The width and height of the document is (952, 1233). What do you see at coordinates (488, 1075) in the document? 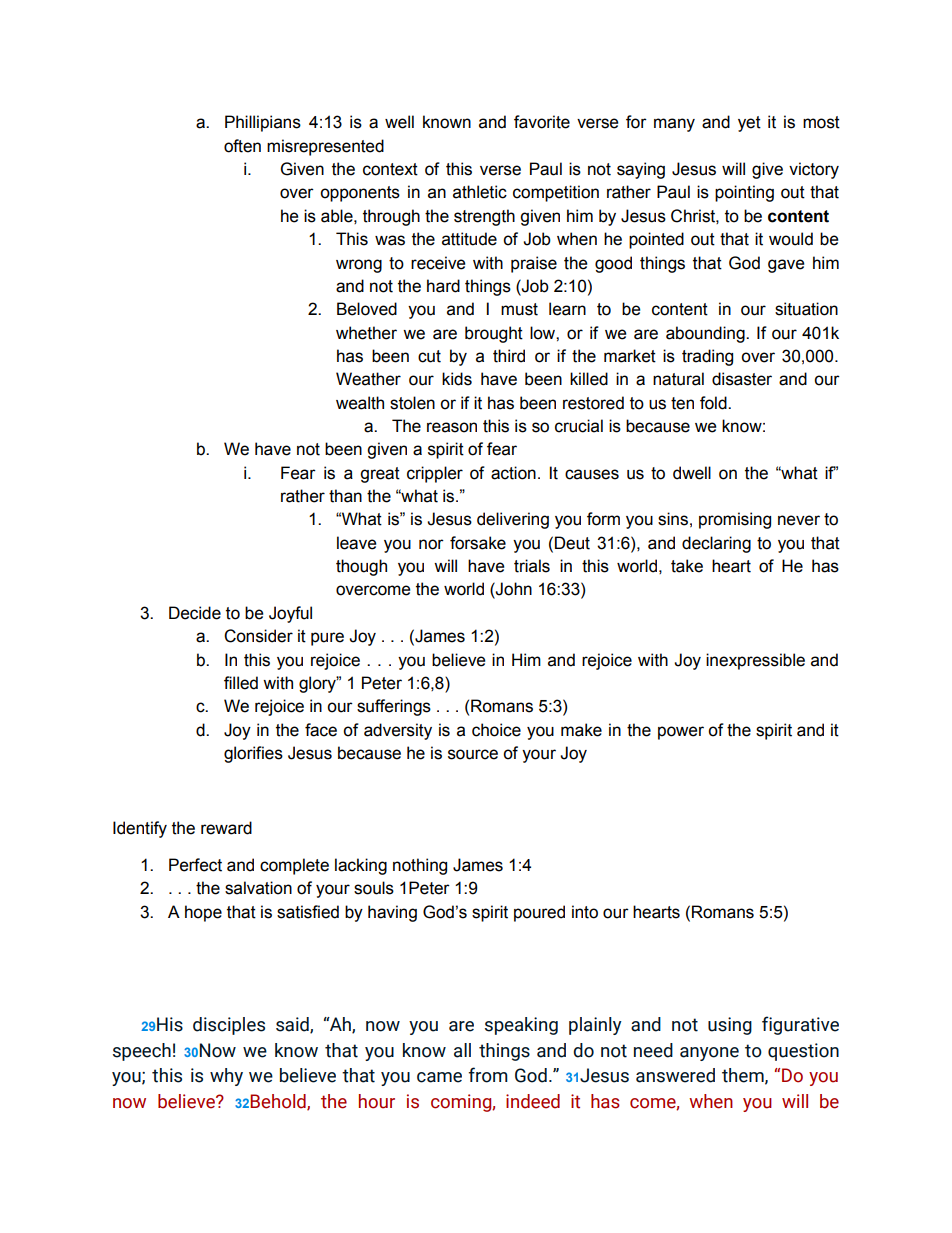
I see `from` at bounding box center [488, 1075].
